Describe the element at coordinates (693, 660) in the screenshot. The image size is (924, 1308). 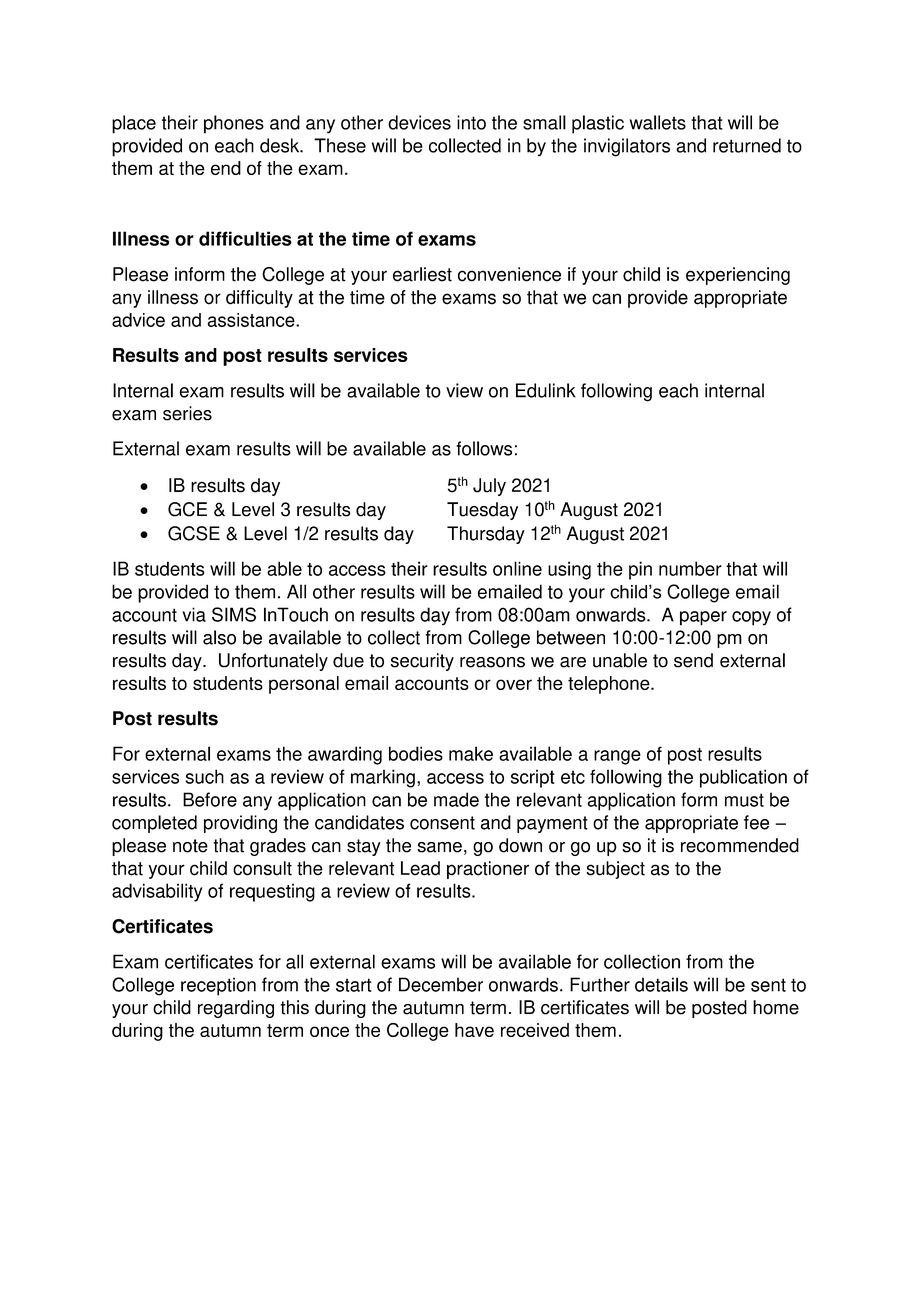
I see `send` at that location.
